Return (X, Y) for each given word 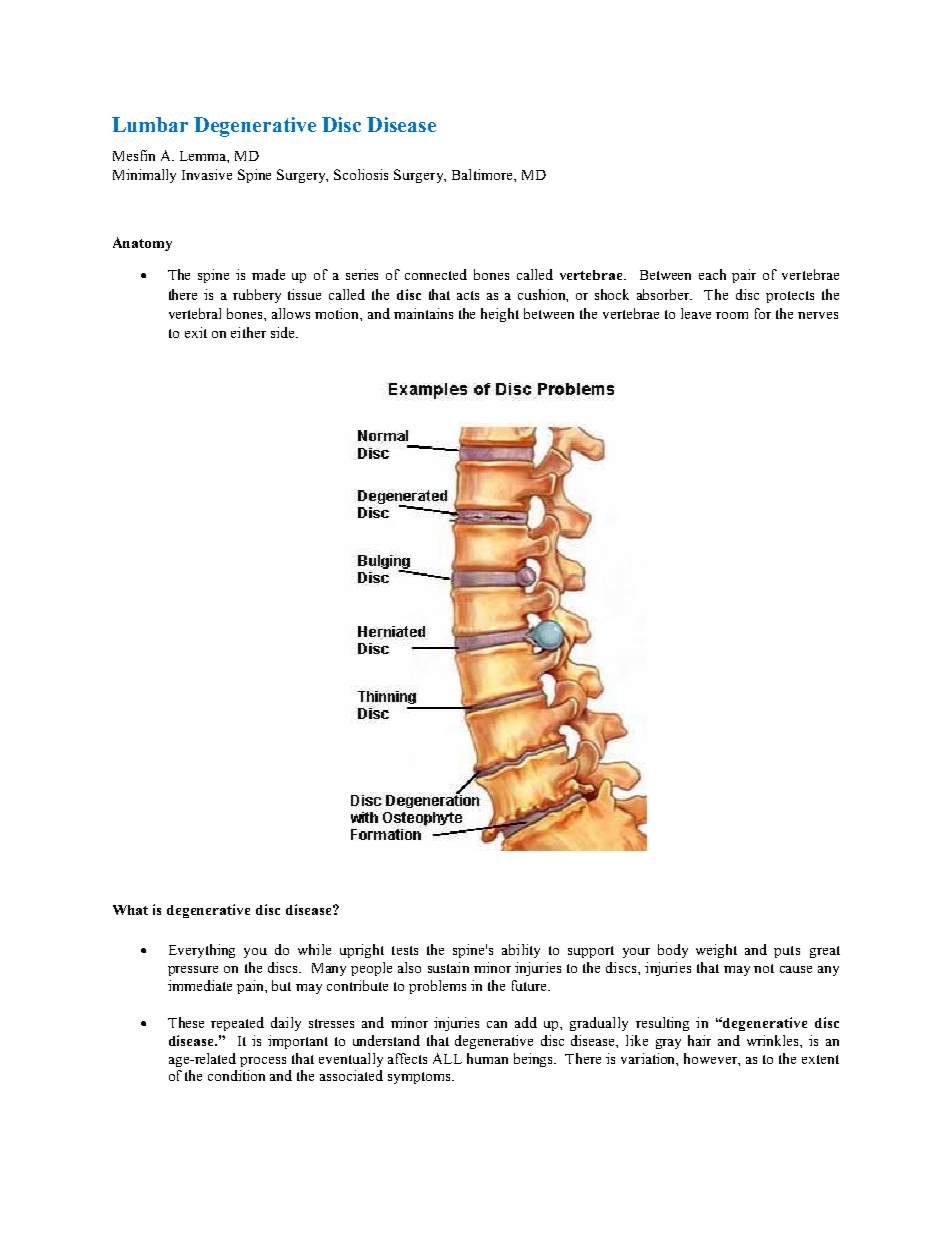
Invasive (207, 174)
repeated (237, 1024)
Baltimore (483, 174)
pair (744, 276)
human (487, 1058)
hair (699, 1040)
